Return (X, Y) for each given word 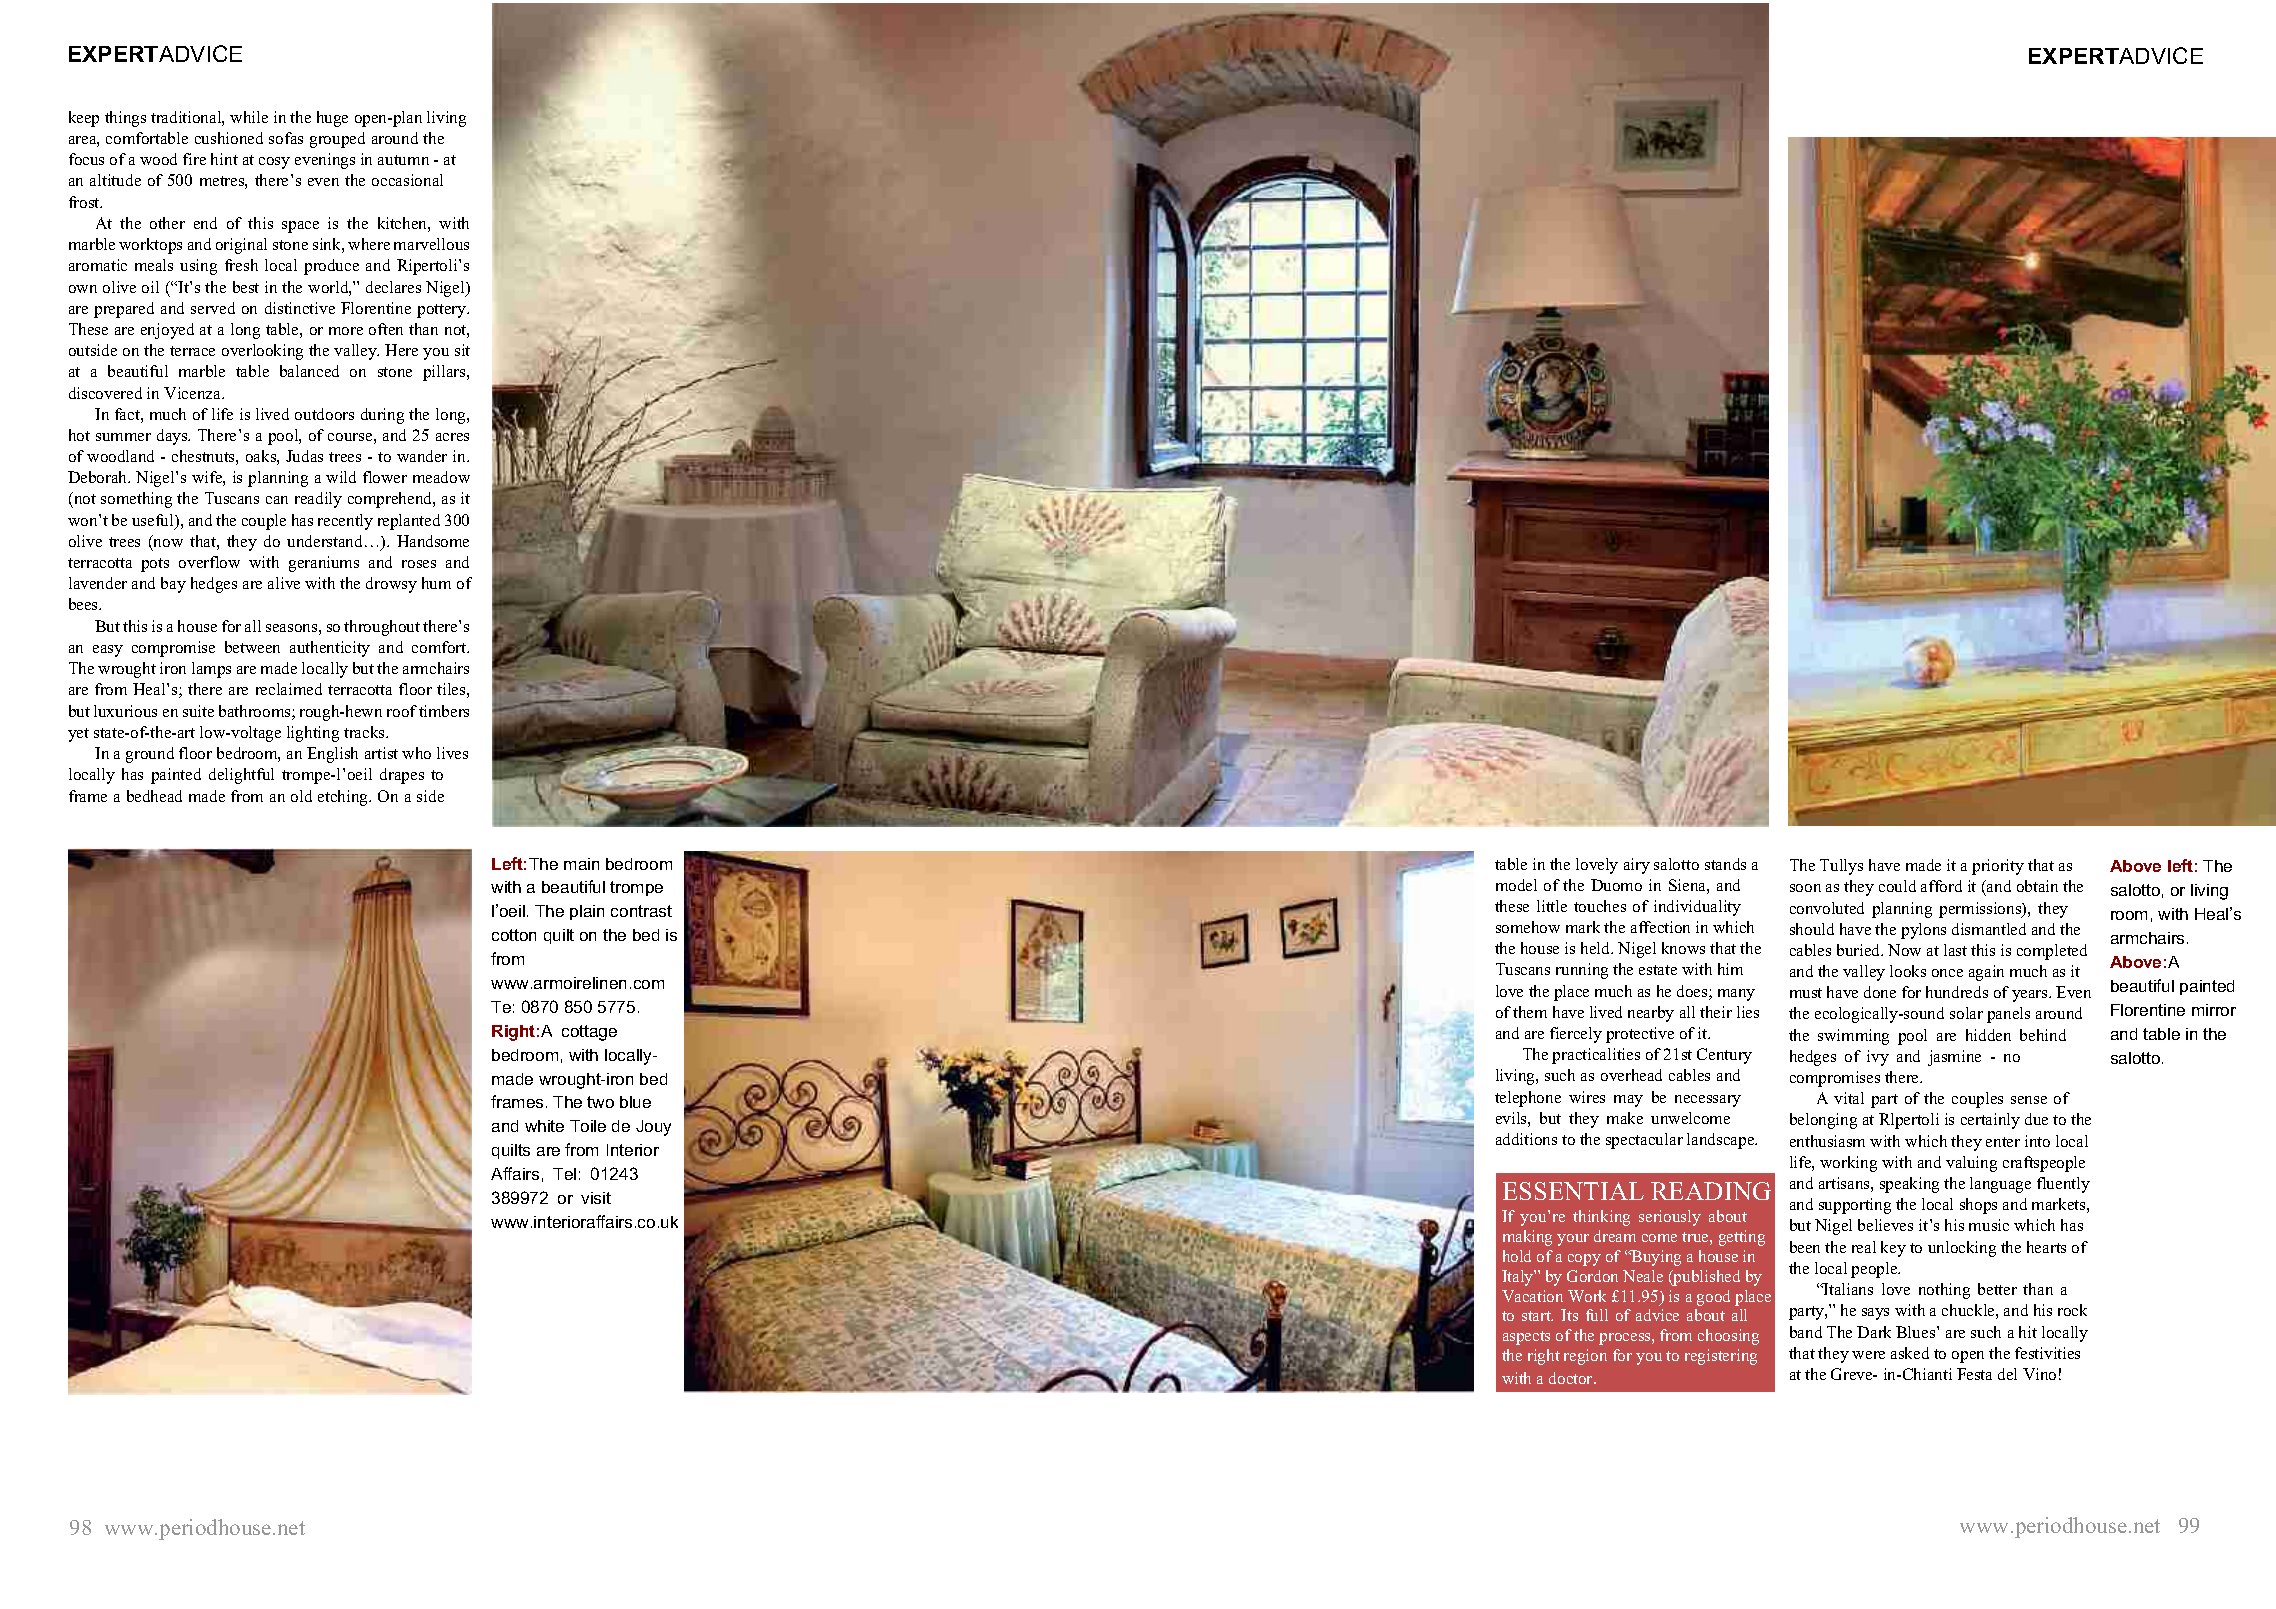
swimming (1853, 1037)
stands (1725, 864)
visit (596, 1198)
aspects (1526, 1338)
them (1530, 1012)
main (581, 864)
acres (452, 437)
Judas (304, 456)
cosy (274, 163)
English (332, 755)
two (600, 1102)
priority (1998, 867)
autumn (403, 160)
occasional (407, 180)
